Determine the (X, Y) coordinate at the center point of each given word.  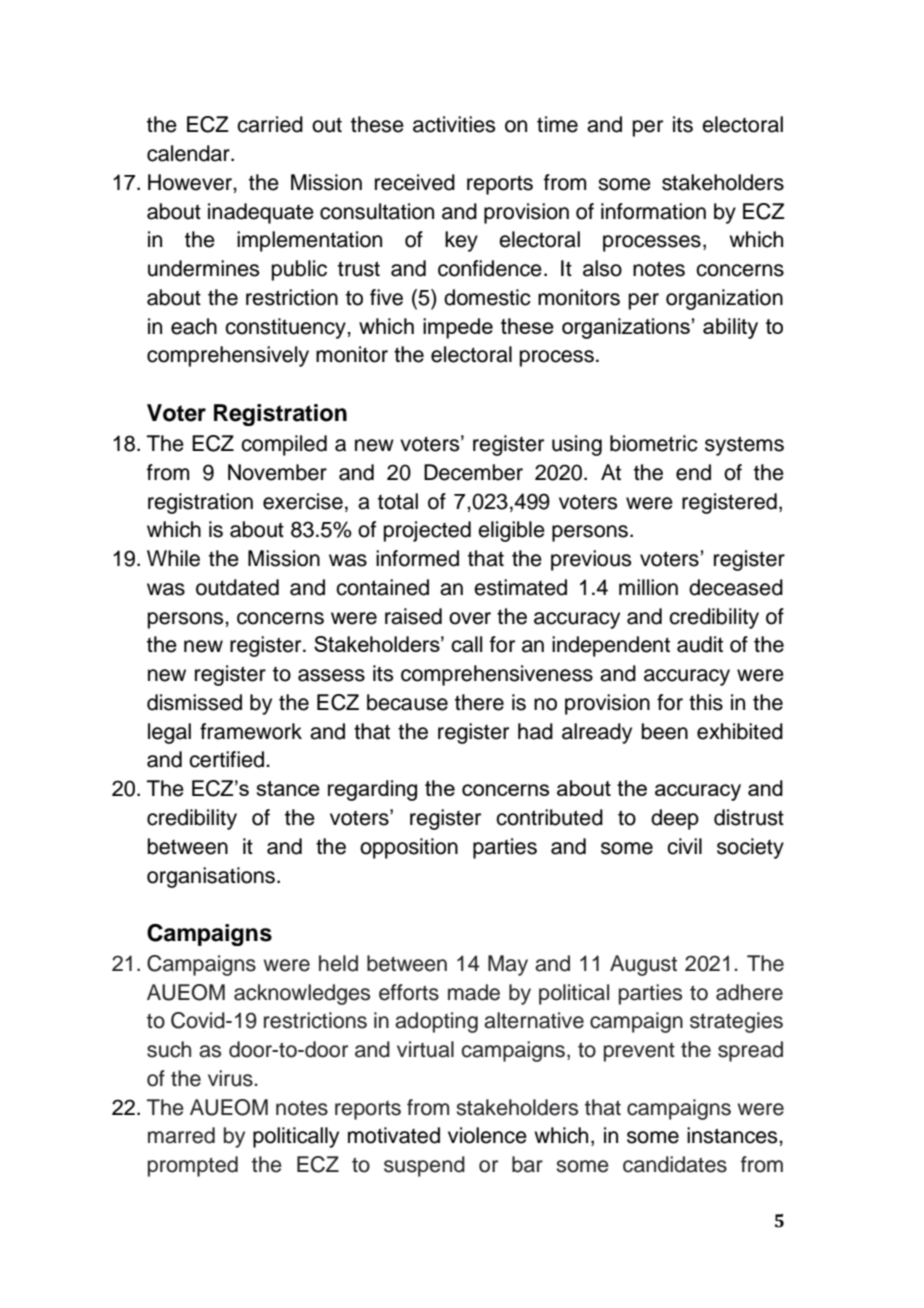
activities (454, 124)
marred (181, 1135)
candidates (675, 1164)
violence (487, 1135)
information (653, 211)
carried (270, 124)
